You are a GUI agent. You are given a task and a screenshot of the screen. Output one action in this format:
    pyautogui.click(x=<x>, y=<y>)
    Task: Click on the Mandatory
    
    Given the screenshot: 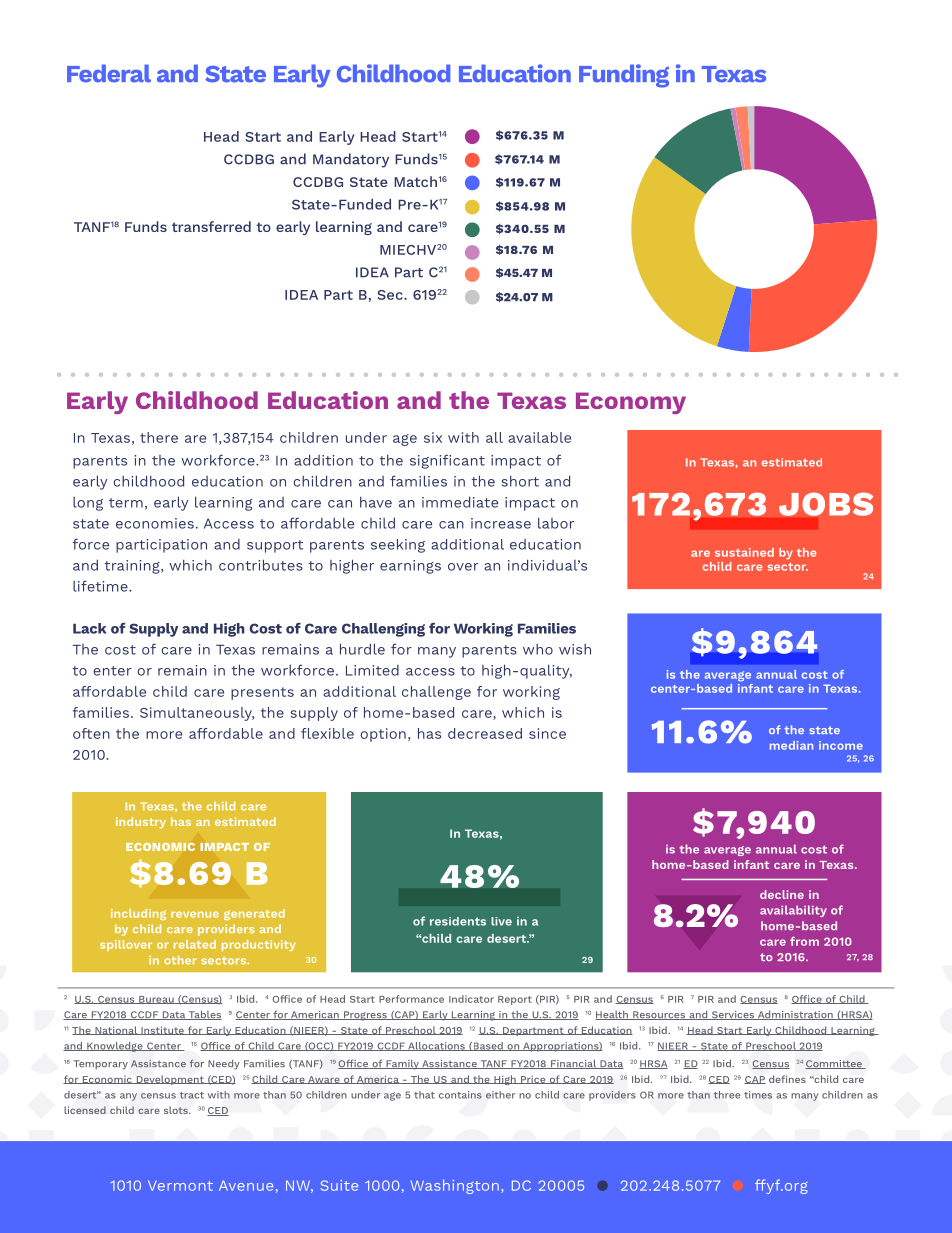 What is the action you would take?
    pyautogui.click(x=351, y=160)
